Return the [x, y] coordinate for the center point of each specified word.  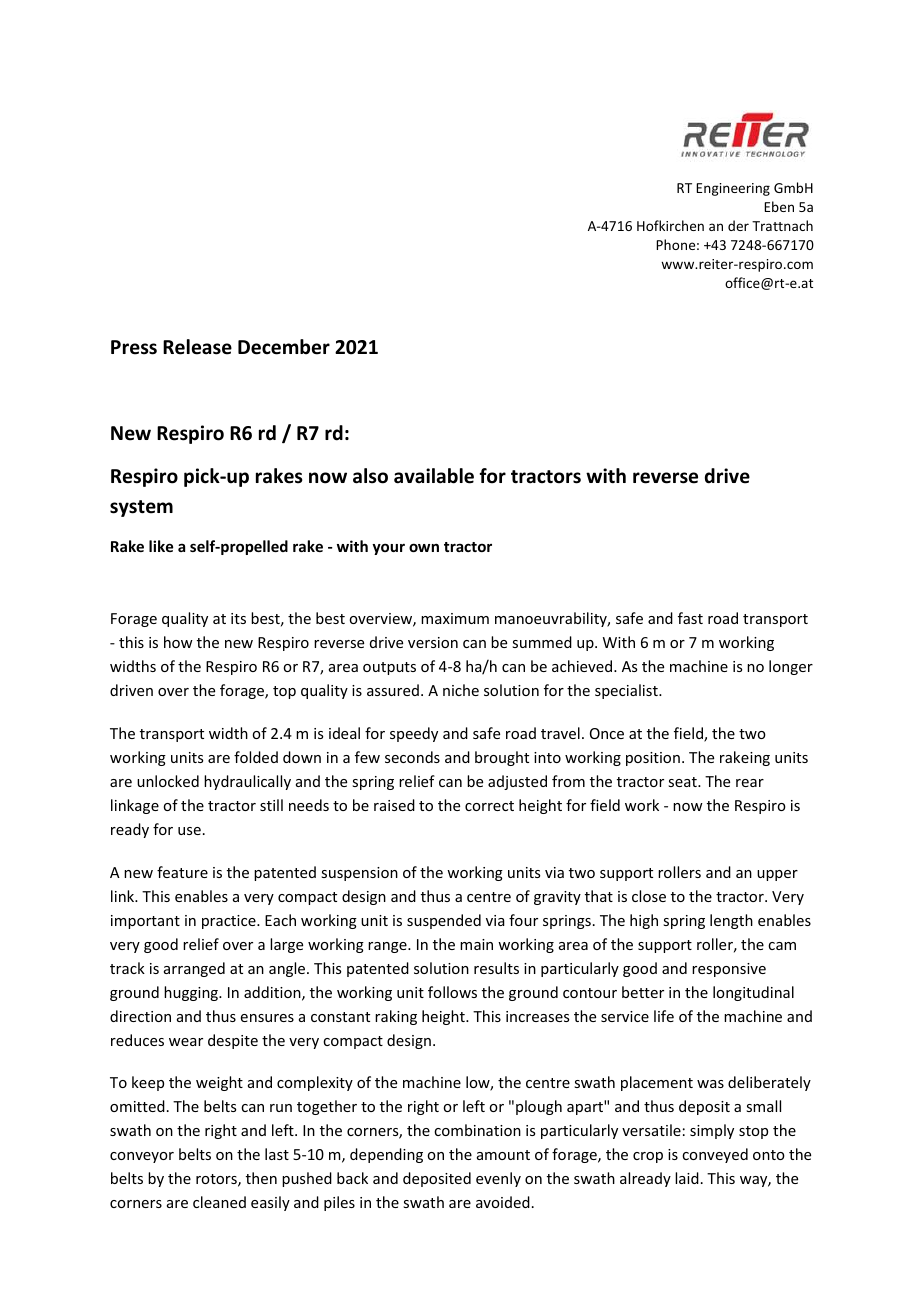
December [284, 347]
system [141, 508]
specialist [627, 691]
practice [230, 922]
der [738, 225]
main [476, 944]
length [731, 921]
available [434, 476]
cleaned [219, 1202]
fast [690, 618]
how [178, 642]
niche [461, 690]
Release [197, 347]
